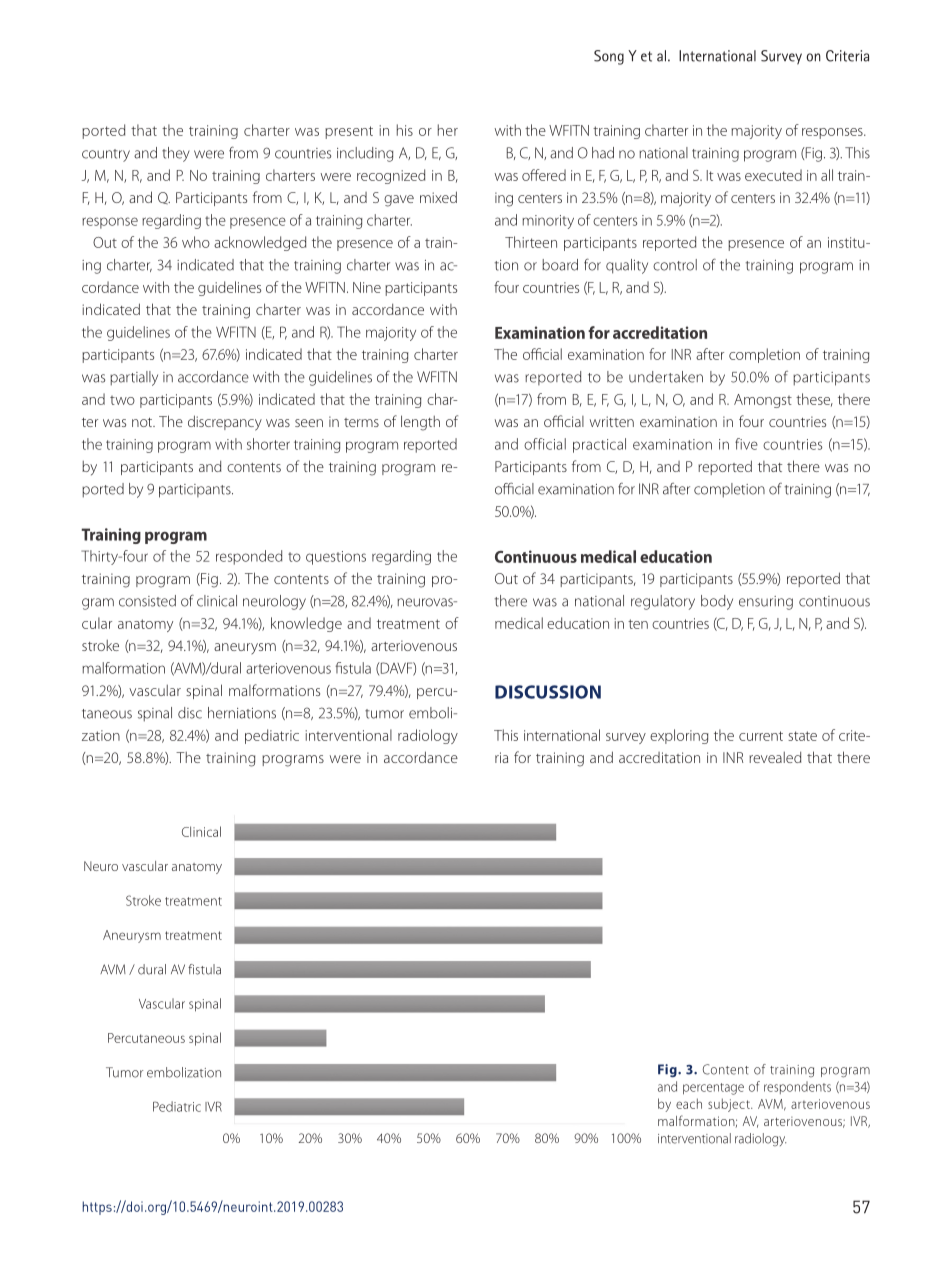 The height and width of the page is (1270, 952). I want to click on partially, so click(134, 378).
